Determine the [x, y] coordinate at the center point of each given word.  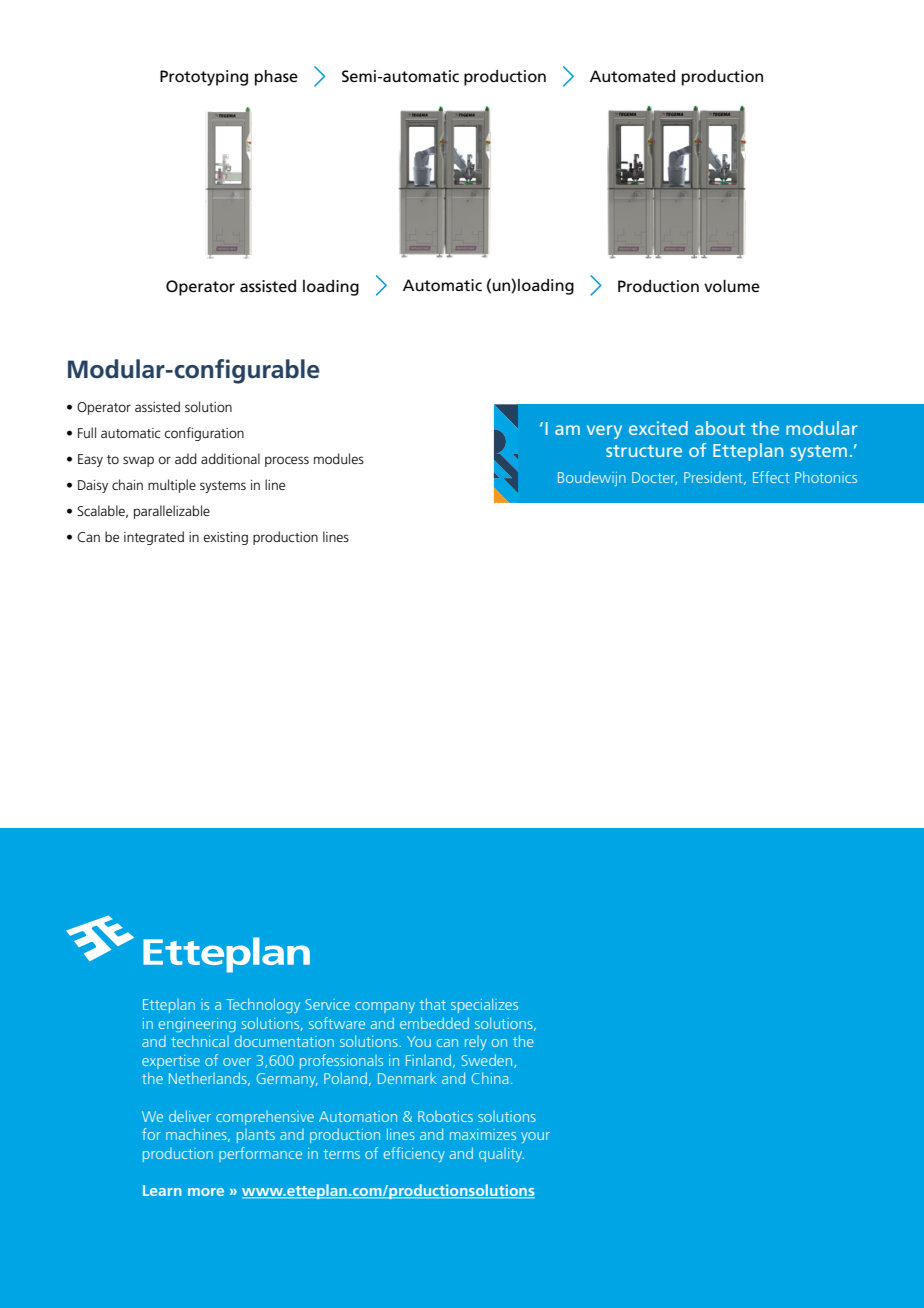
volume [732, 286]
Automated [632, 76]
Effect [771, 477]
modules [339, 458]
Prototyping [204, 78]
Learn [162, 1190]
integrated [154, 538]
